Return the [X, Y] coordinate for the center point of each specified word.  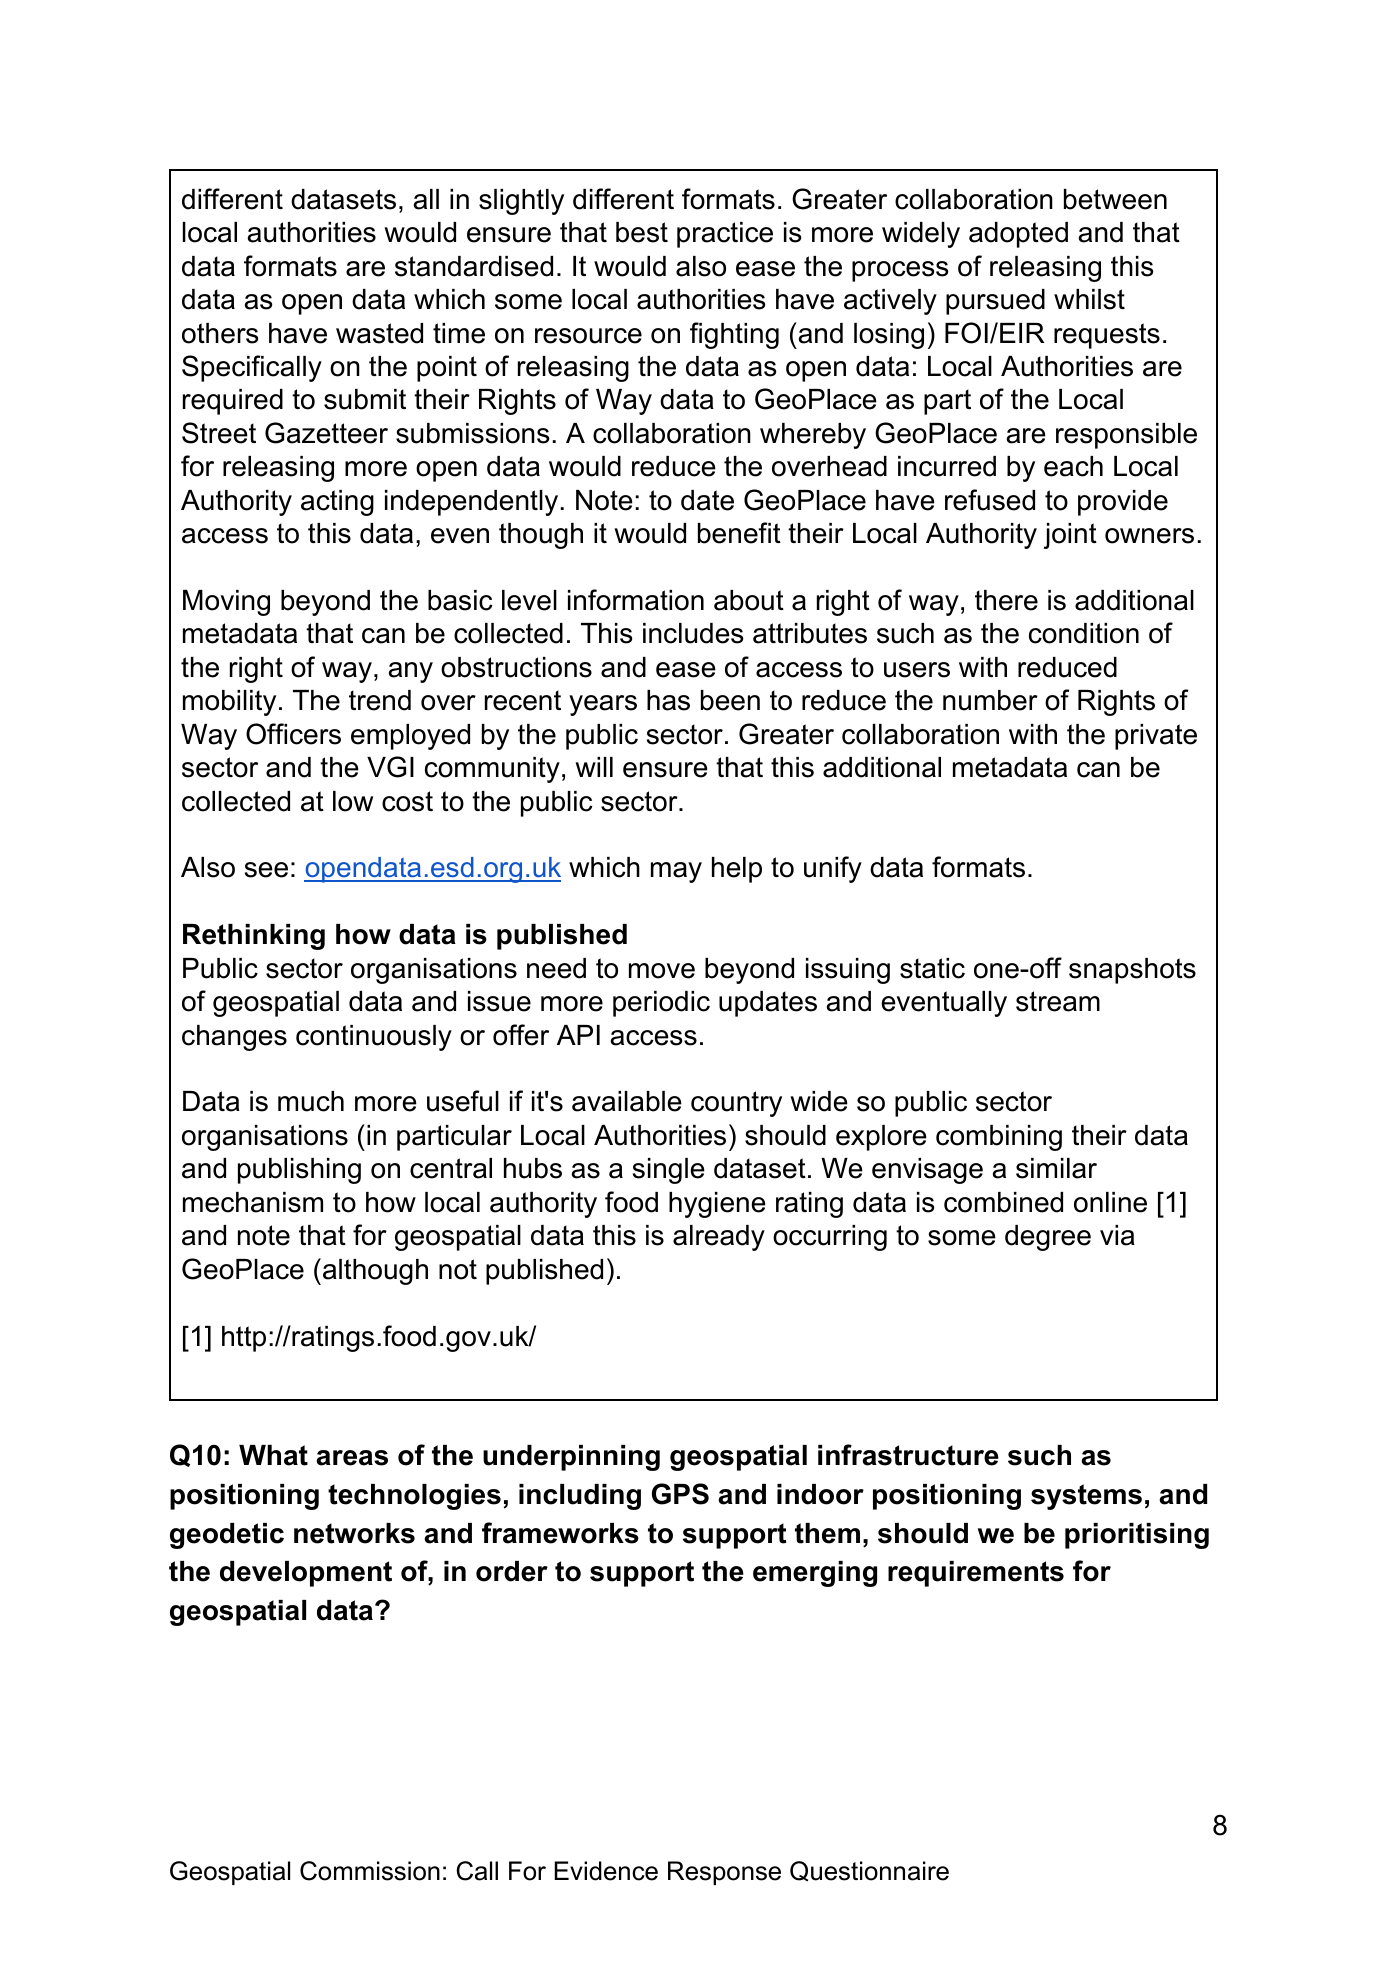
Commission [370, 1871]
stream [1058, 1001]
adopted [1018, 235]
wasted [379, 333]
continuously [374, 1038]
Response [724, 1873]
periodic [661, 1004]
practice [725, 235]
